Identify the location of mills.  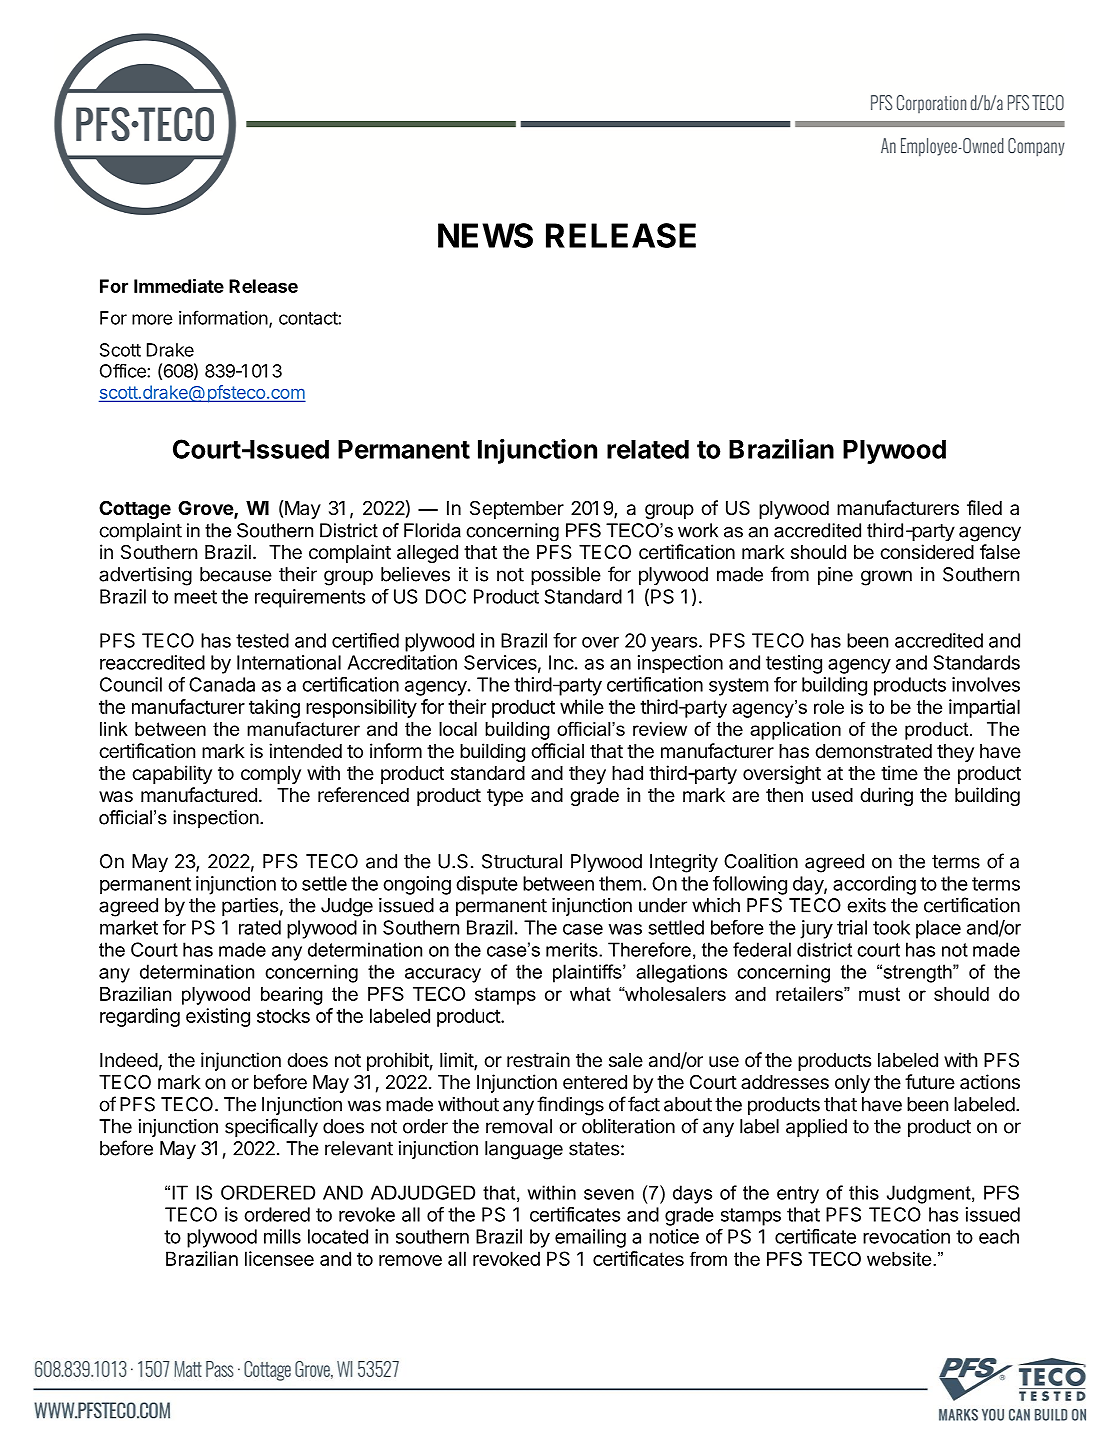
(282, 1236).
